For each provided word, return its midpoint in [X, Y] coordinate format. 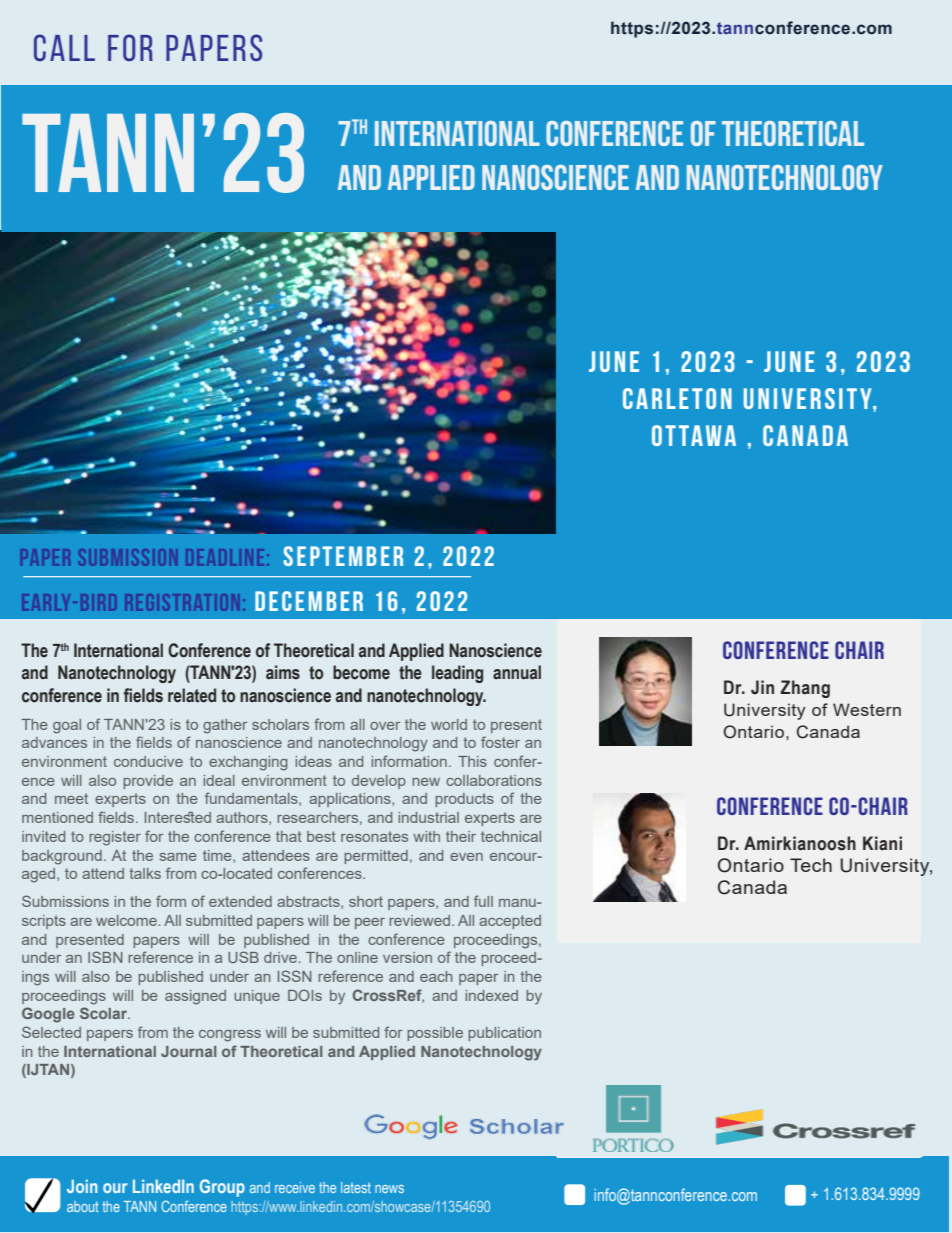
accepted [510, 922]
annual [517, 672]
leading [457, 674]
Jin [762, 687]
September [343, 556]
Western [867, 709]
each [436, 976]
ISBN [105, 957]
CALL [64, 47]
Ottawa [694, 435]
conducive [148, 761]
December [309, 601]
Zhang [805, 689]
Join [82, 1186]
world [449, 724]
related [192, 695]
